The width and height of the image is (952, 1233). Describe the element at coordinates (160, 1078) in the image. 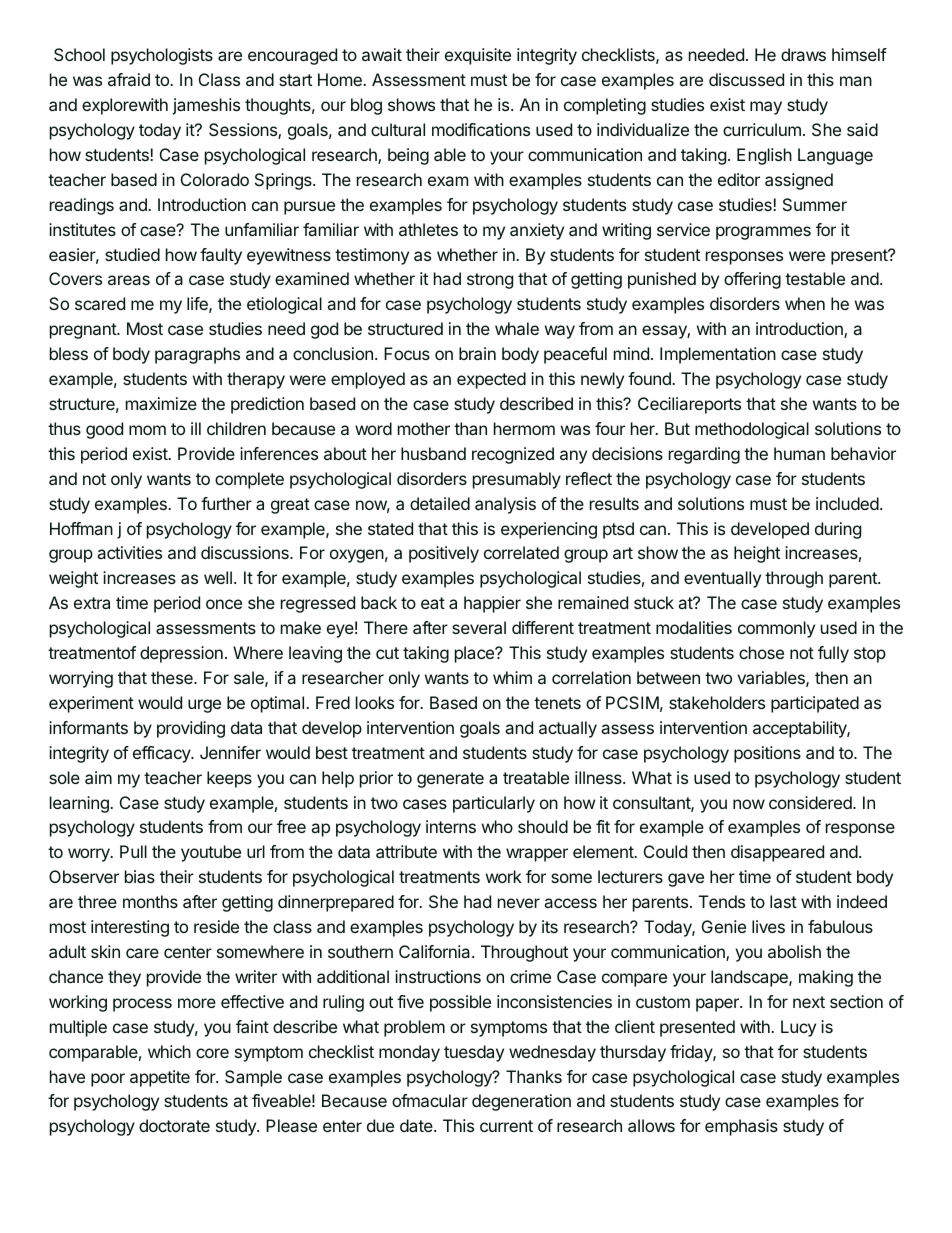

I see `appetite` at that location.
